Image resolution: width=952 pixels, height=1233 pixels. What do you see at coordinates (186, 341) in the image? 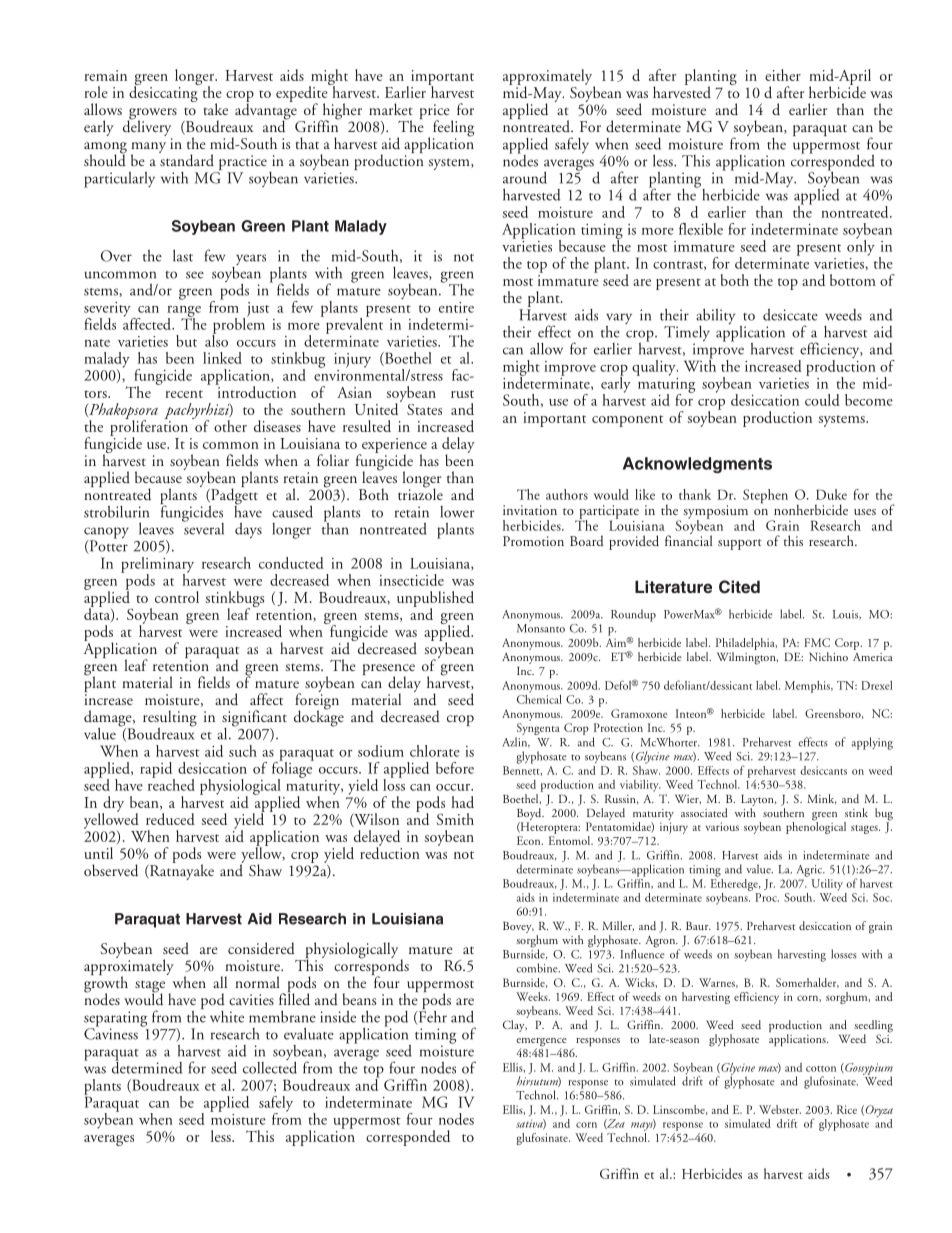
I see `but` at bounding box center [186, 341].
